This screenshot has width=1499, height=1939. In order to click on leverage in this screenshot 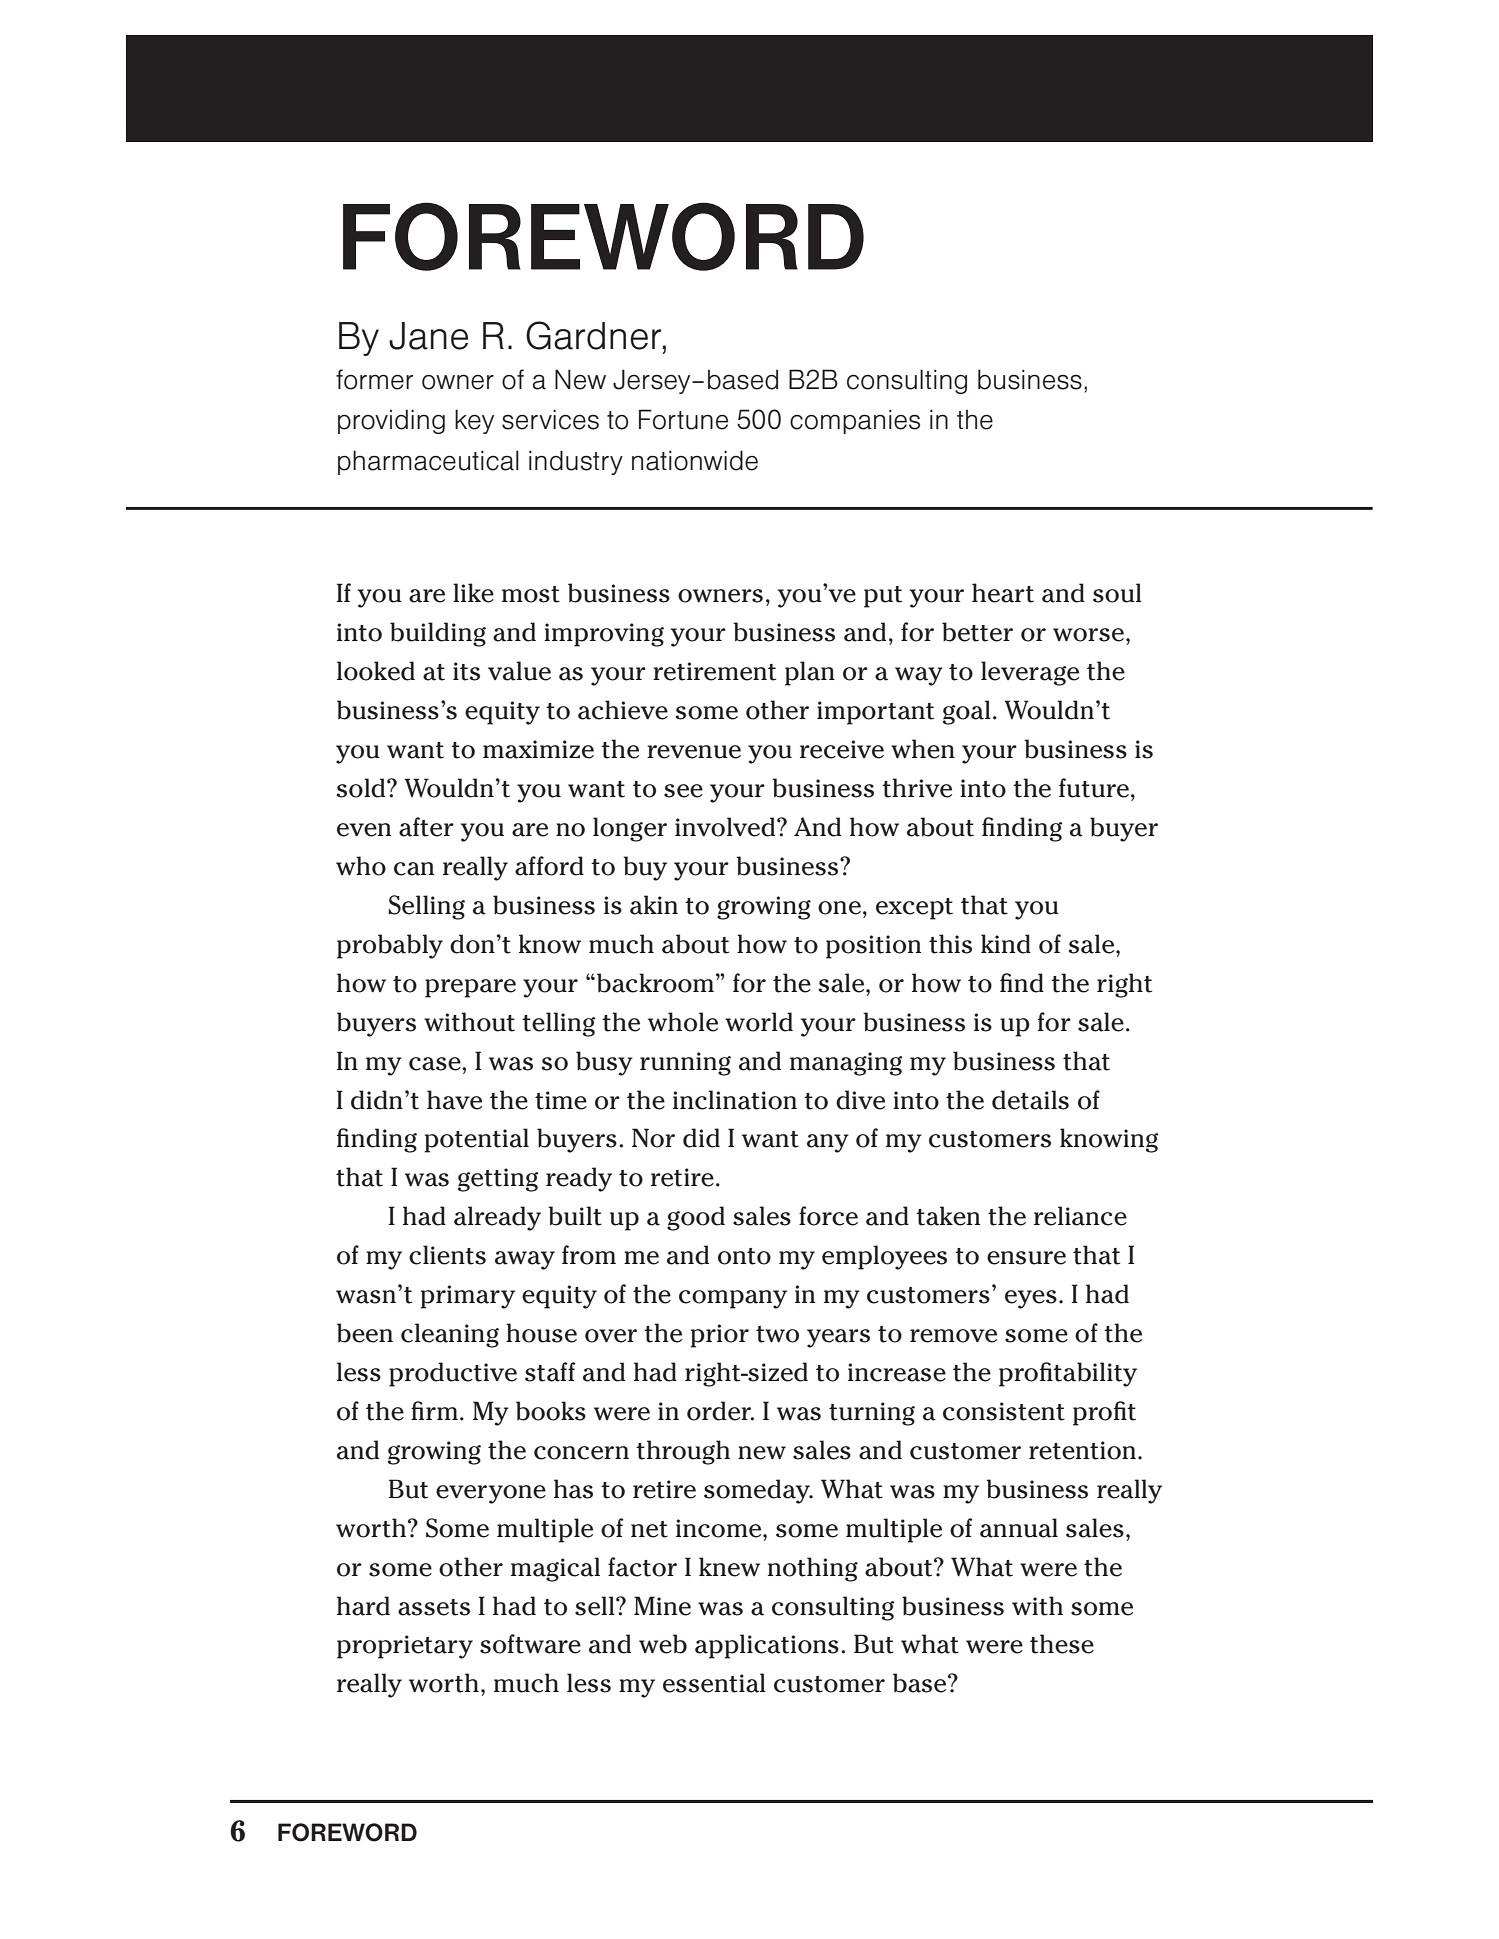, I will do `click(1030, 673)`.
